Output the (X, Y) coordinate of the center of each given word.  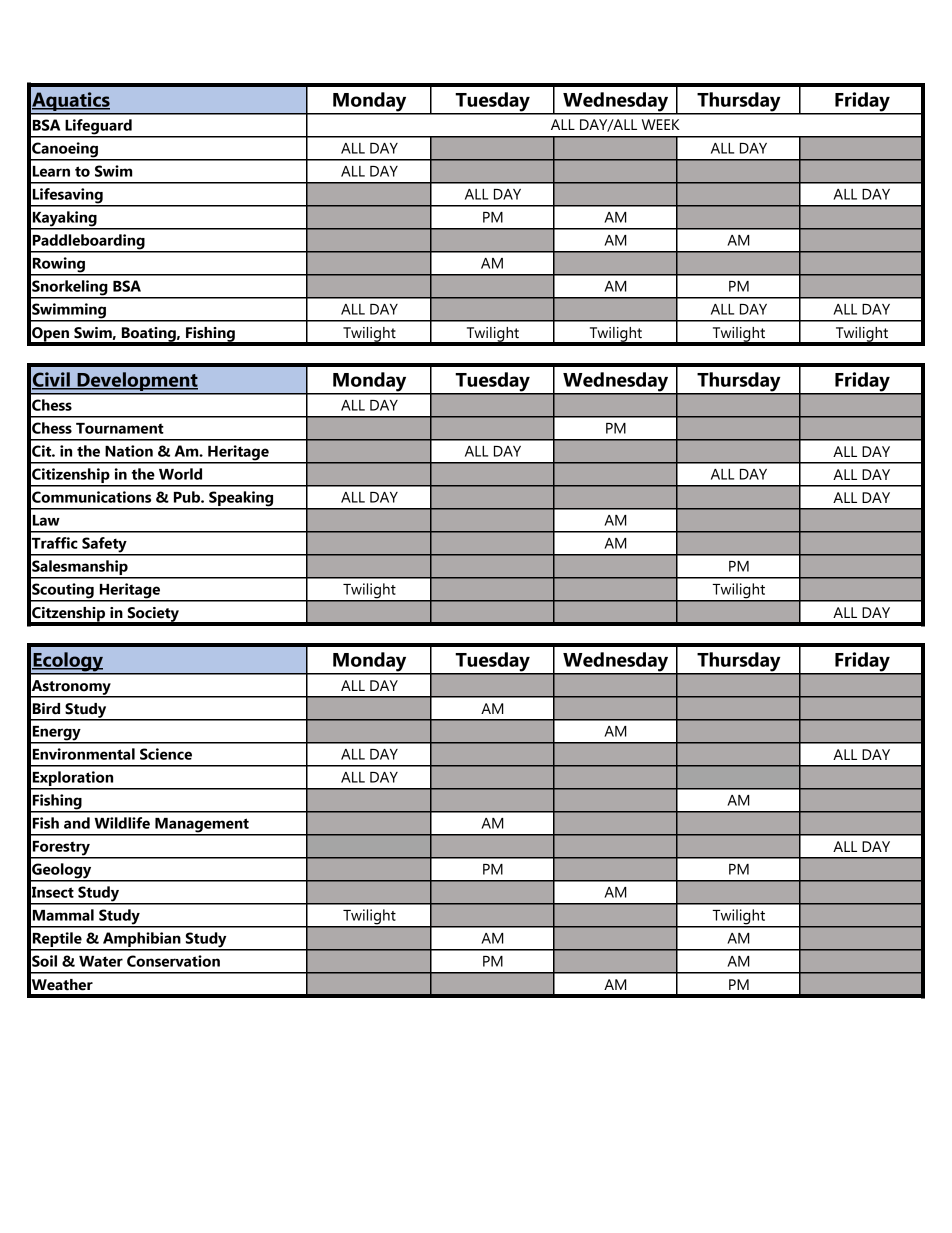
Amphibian (142, 941)
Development (136, 381)
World (180, 474)
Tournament (120, 428)
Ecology (67, 661)
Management (202, 826)
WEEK (661, 124)
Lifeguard (98, 128)
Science (166, 754)
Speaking (241, 500)
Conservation (173, 961)
